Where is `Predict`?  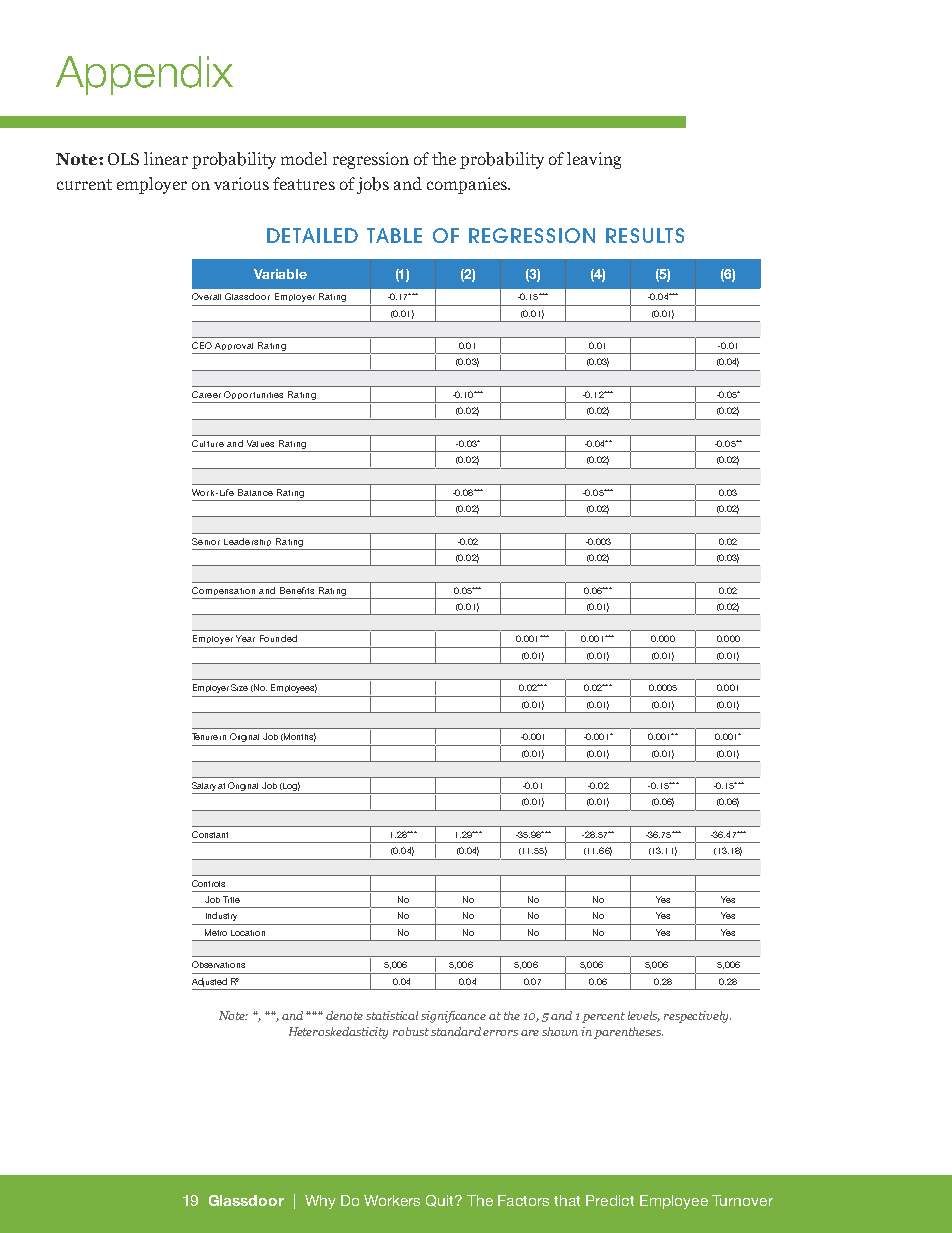 Predict is located at coordinates (610, 1200).
